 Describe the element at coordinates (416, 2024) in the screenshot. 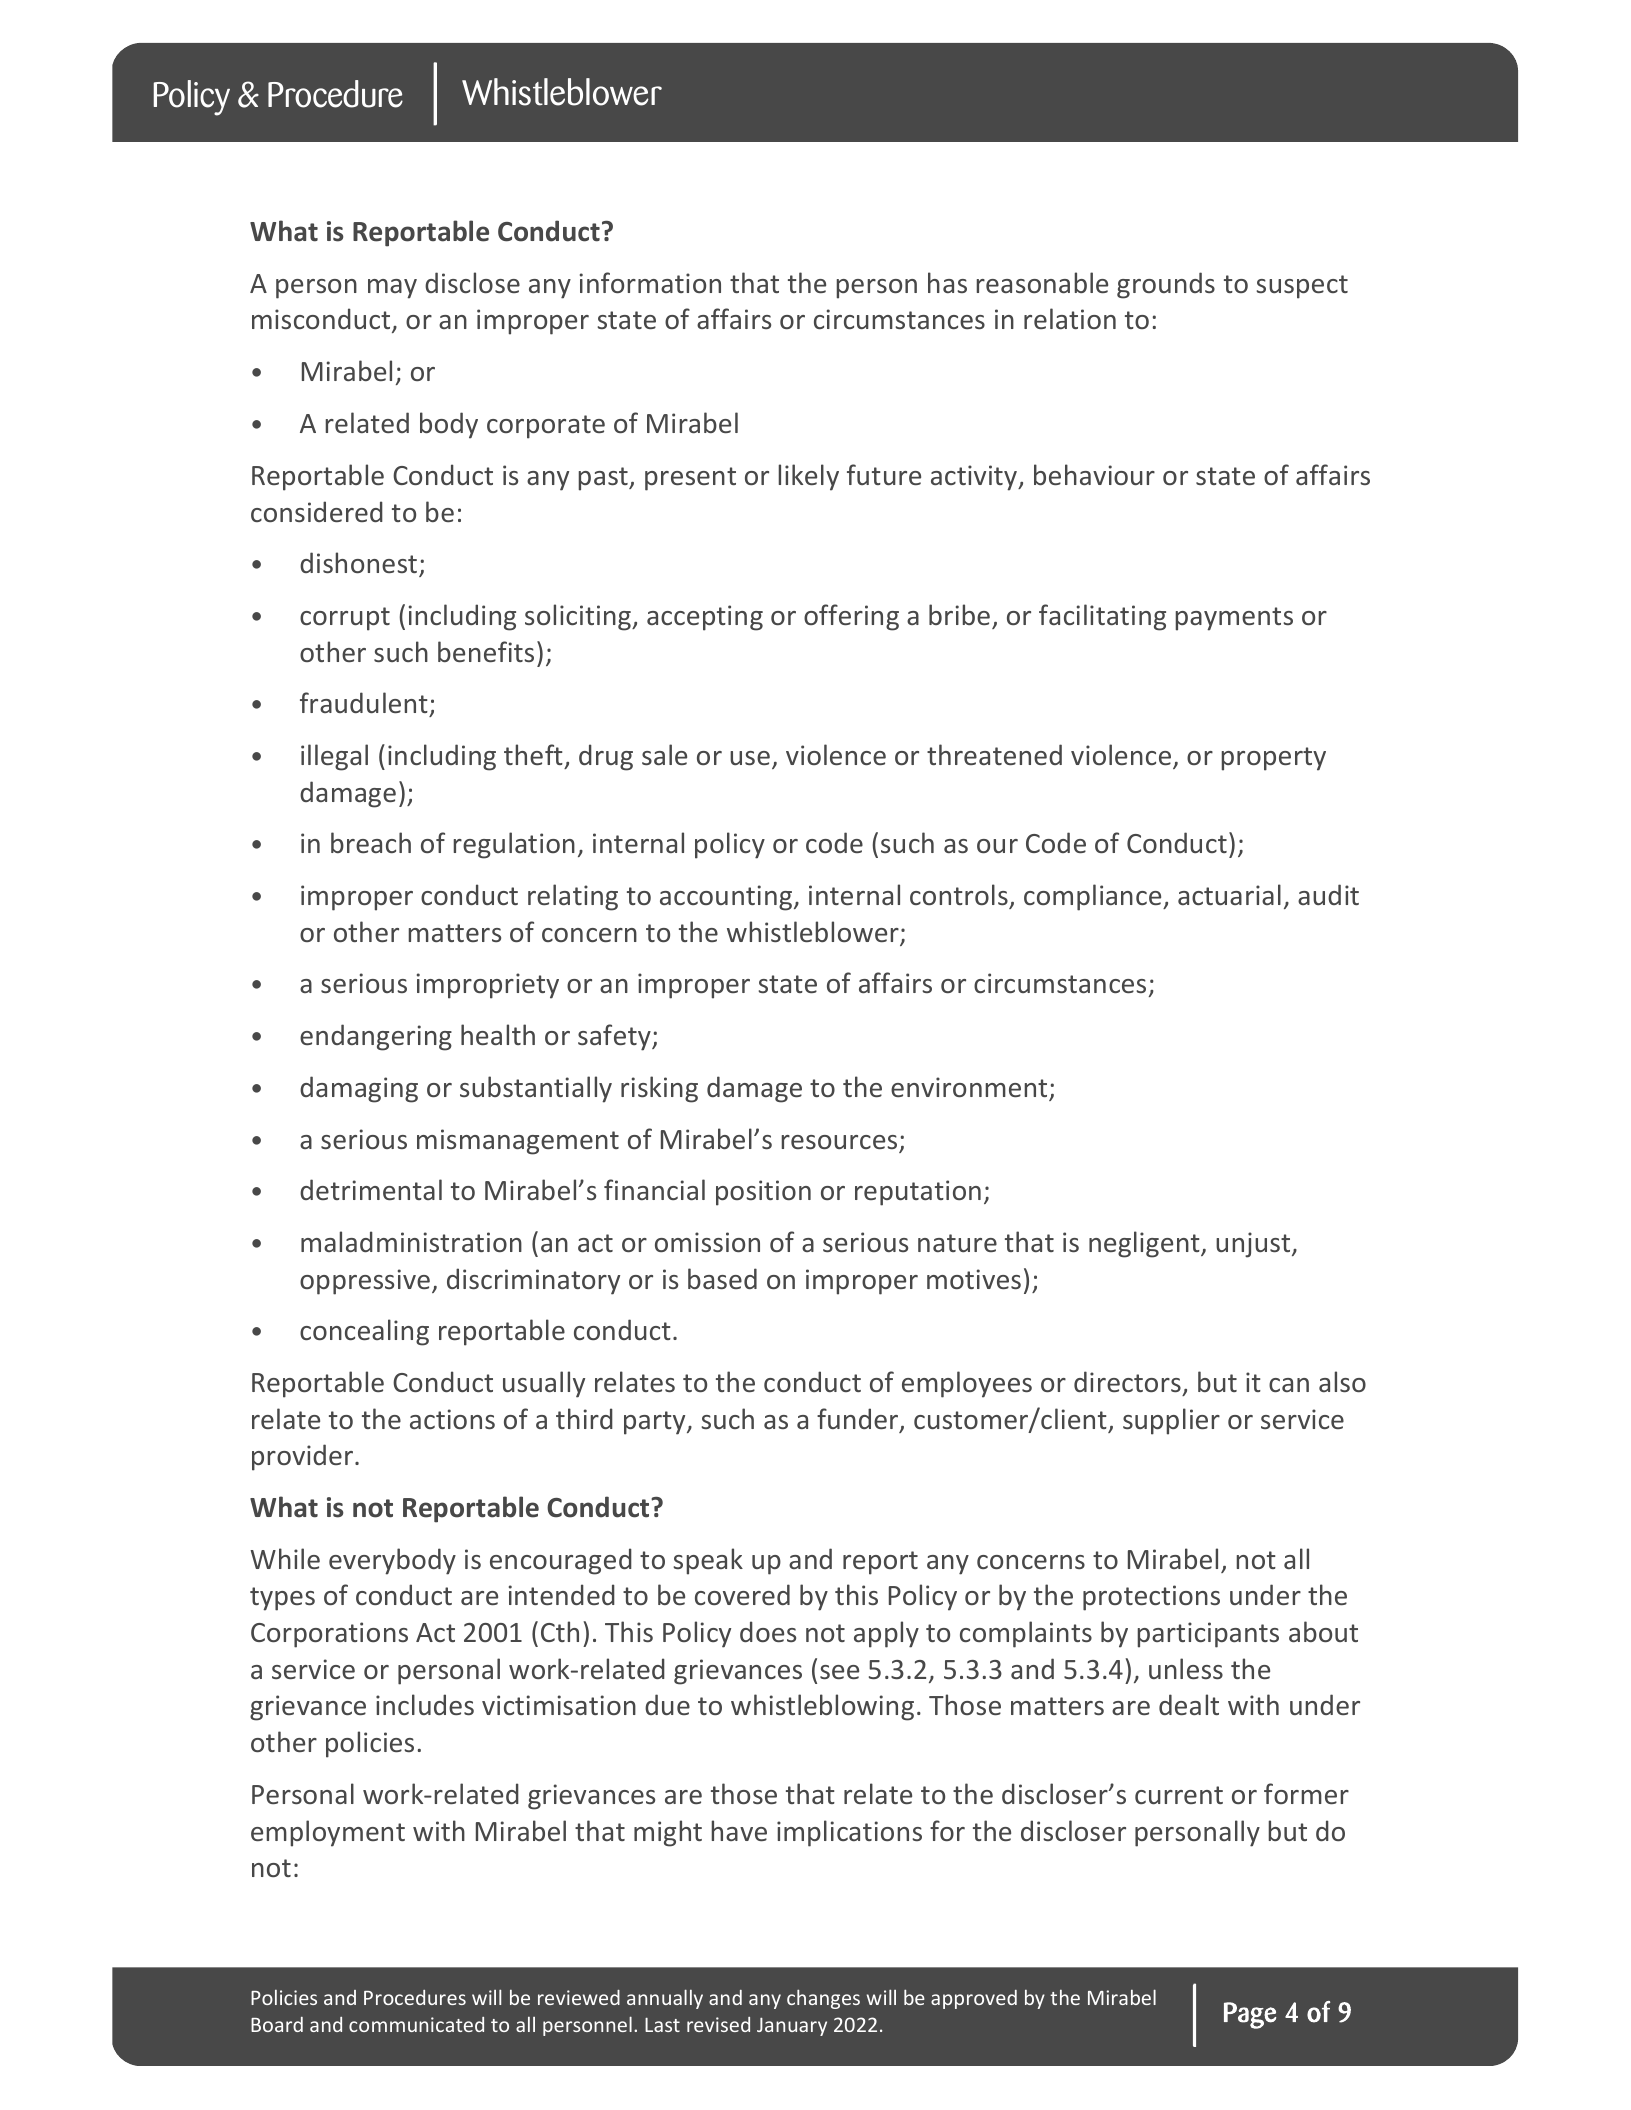

I see `communicated` at that location.
